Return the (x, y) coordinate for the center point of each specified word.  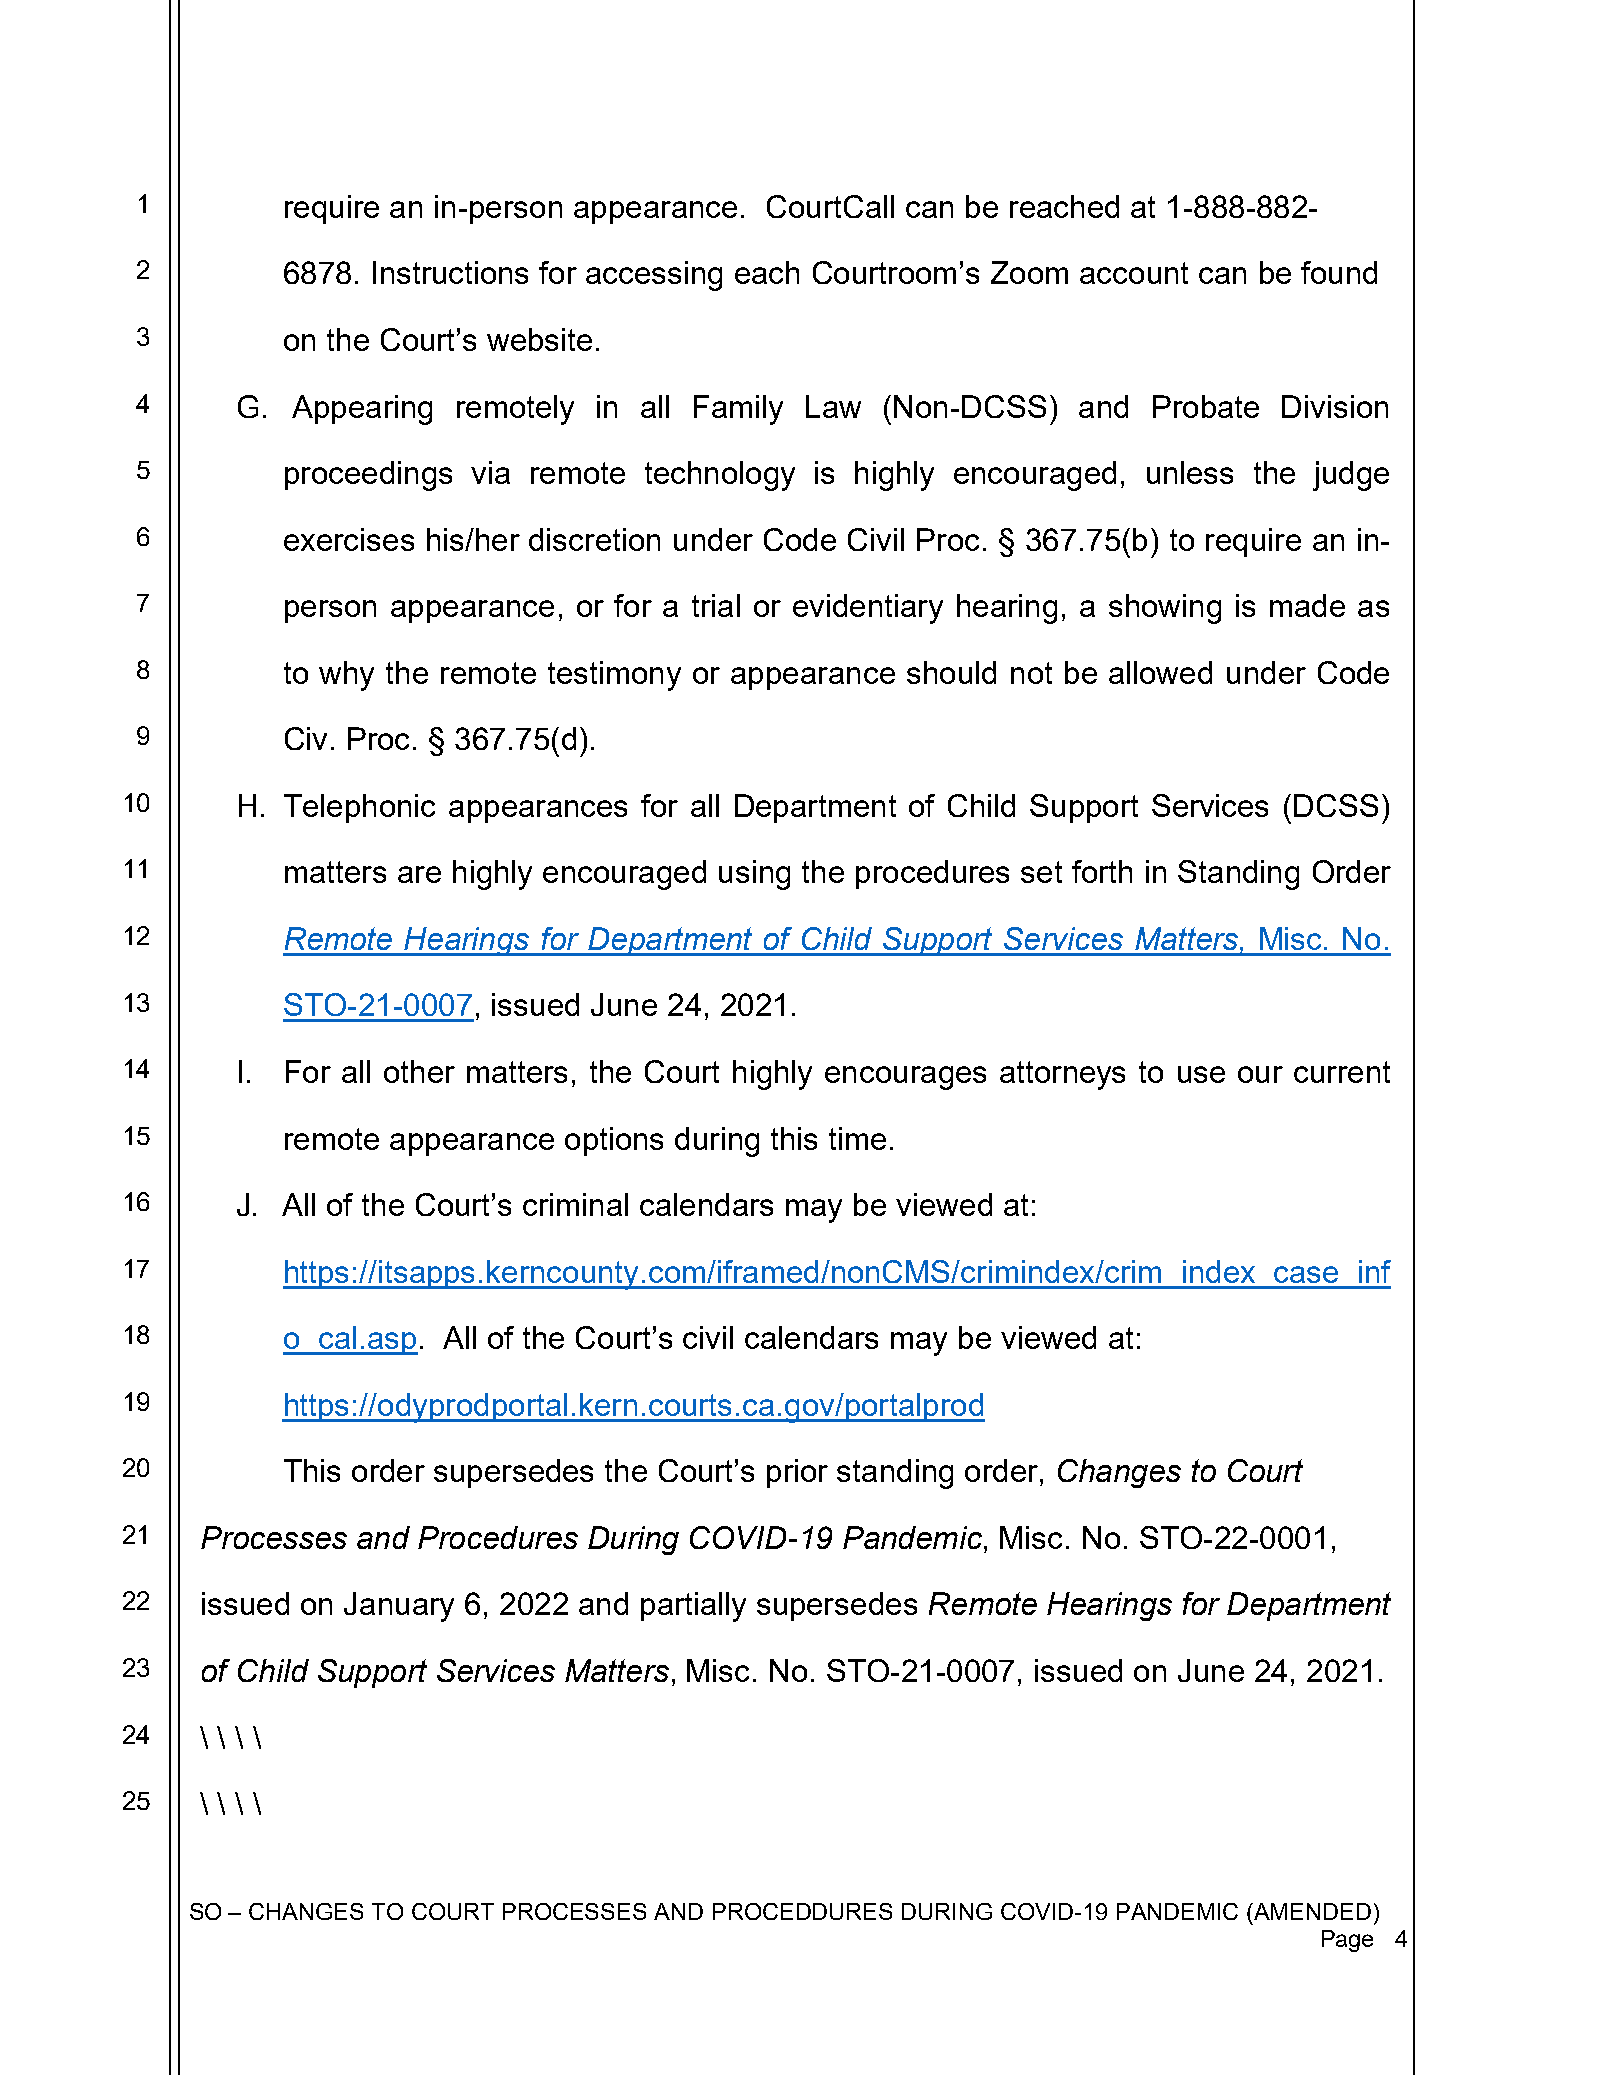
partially (693, 1607)
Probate (1206, 406)
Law (833, 406)
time (857, 1138)
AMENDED (1311, 1911)
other (419, 1071)
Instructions (450, 272)
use (1201, 1074)
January (399, 1607)
